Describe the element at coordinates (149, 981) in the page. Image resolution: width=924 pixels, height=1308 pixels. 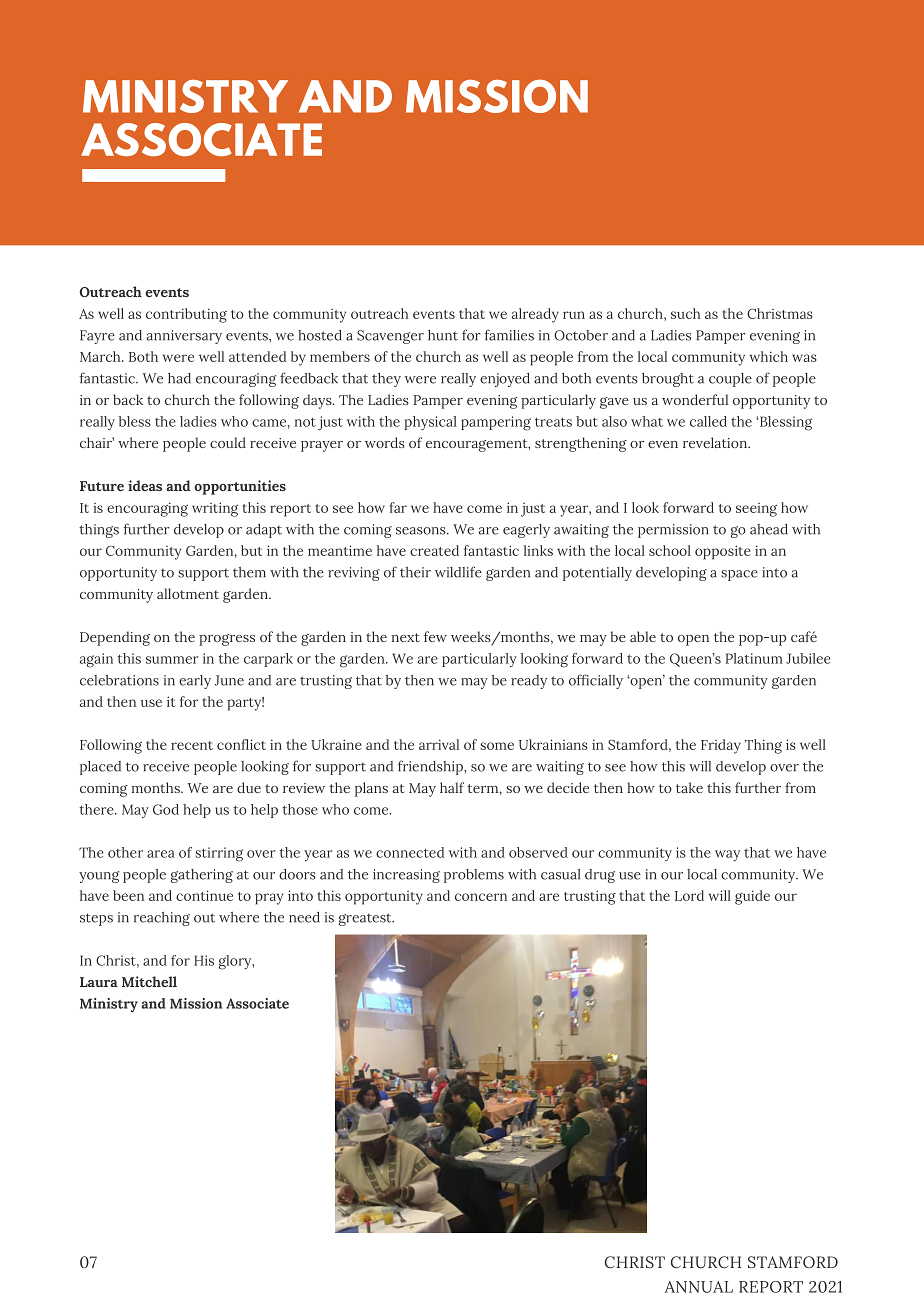
I see `Mitchell` at that location.
